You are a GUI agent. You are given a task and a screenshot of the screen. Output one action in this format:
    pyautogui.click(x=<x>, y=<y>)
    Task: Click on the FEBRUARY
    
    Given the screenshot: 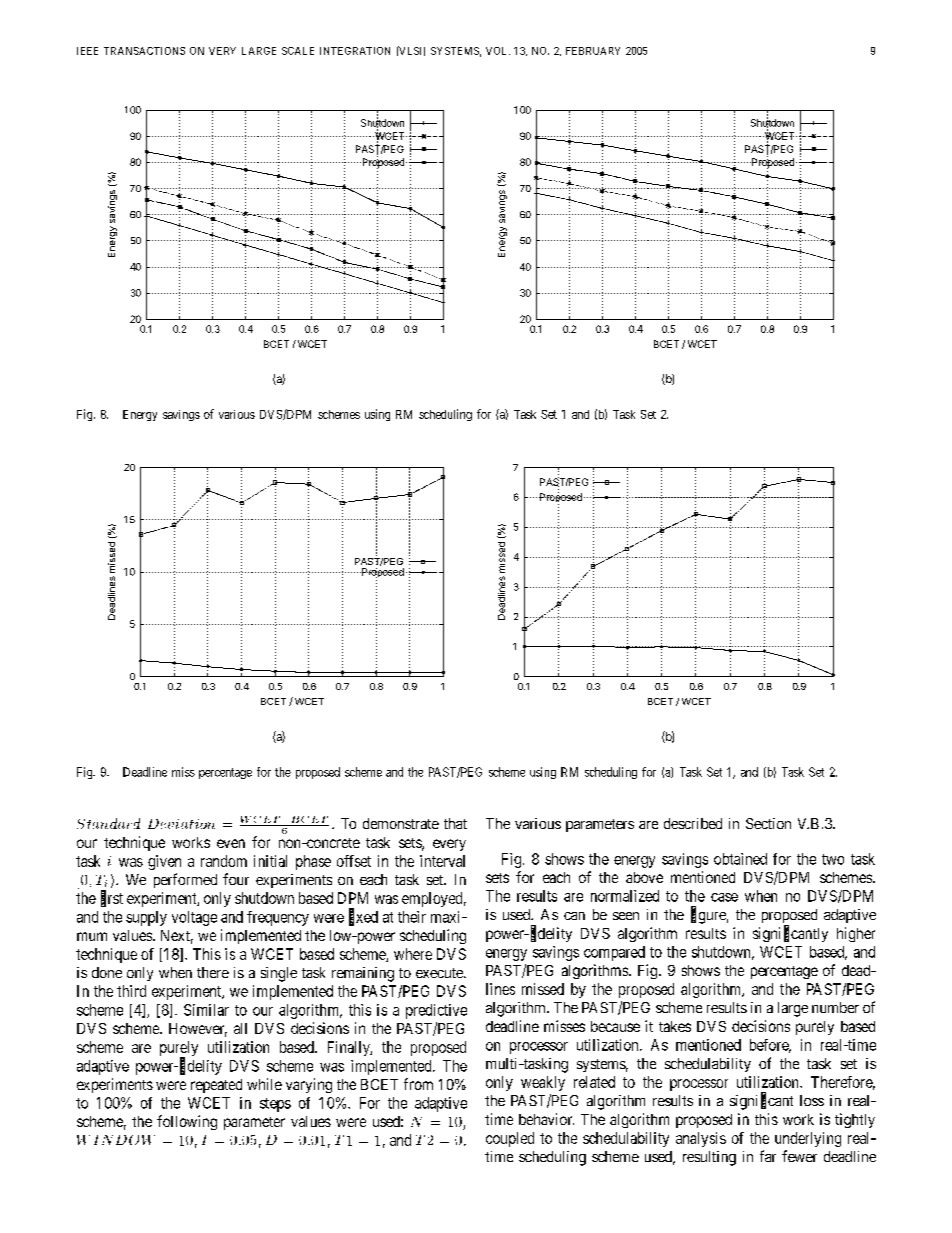 What is the action you would take?
    pyautogui.click(x=593, y=51)
